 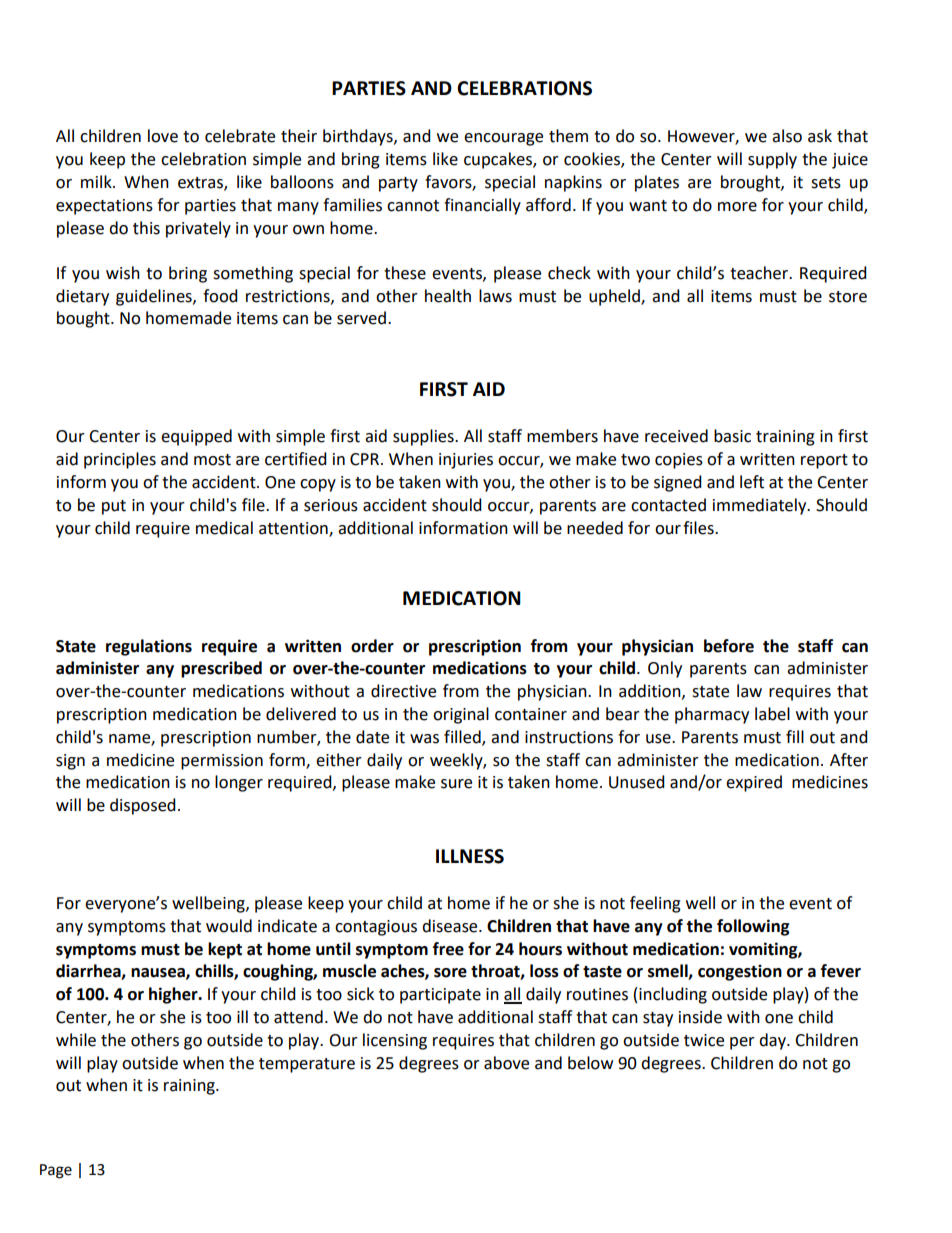 I want to click on directive, so click(x=403, y=691).
